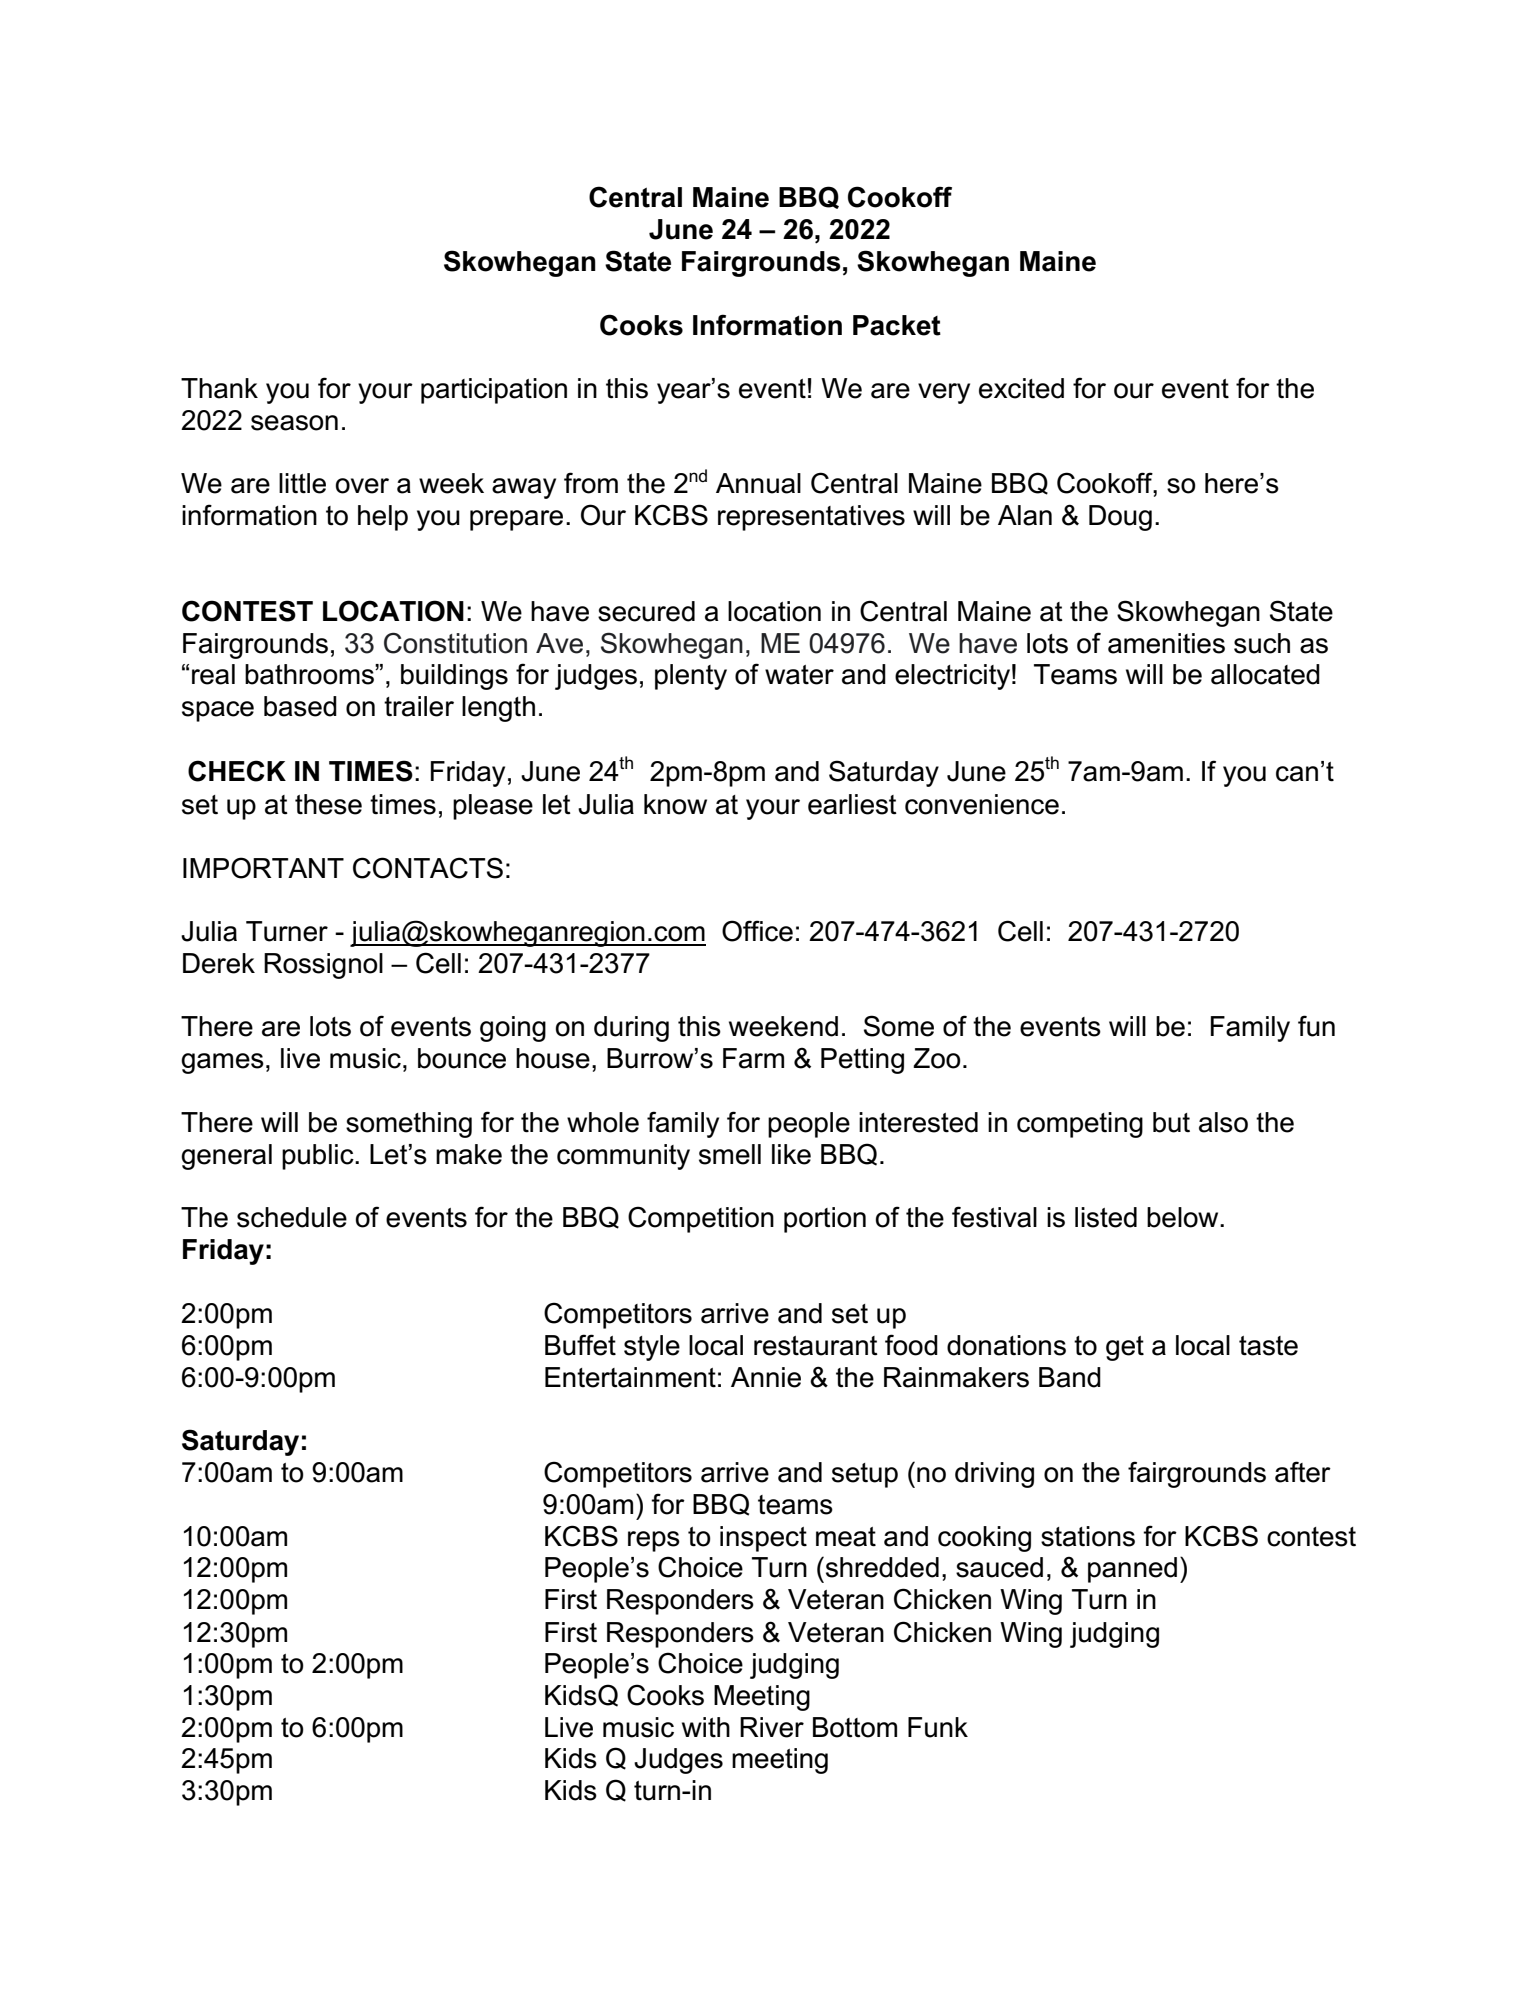 This document has height=1993, width=1540. What do you see at coordinates (1021, 388) in the document?
I see `excited` at bounding box center [1021, 388].
